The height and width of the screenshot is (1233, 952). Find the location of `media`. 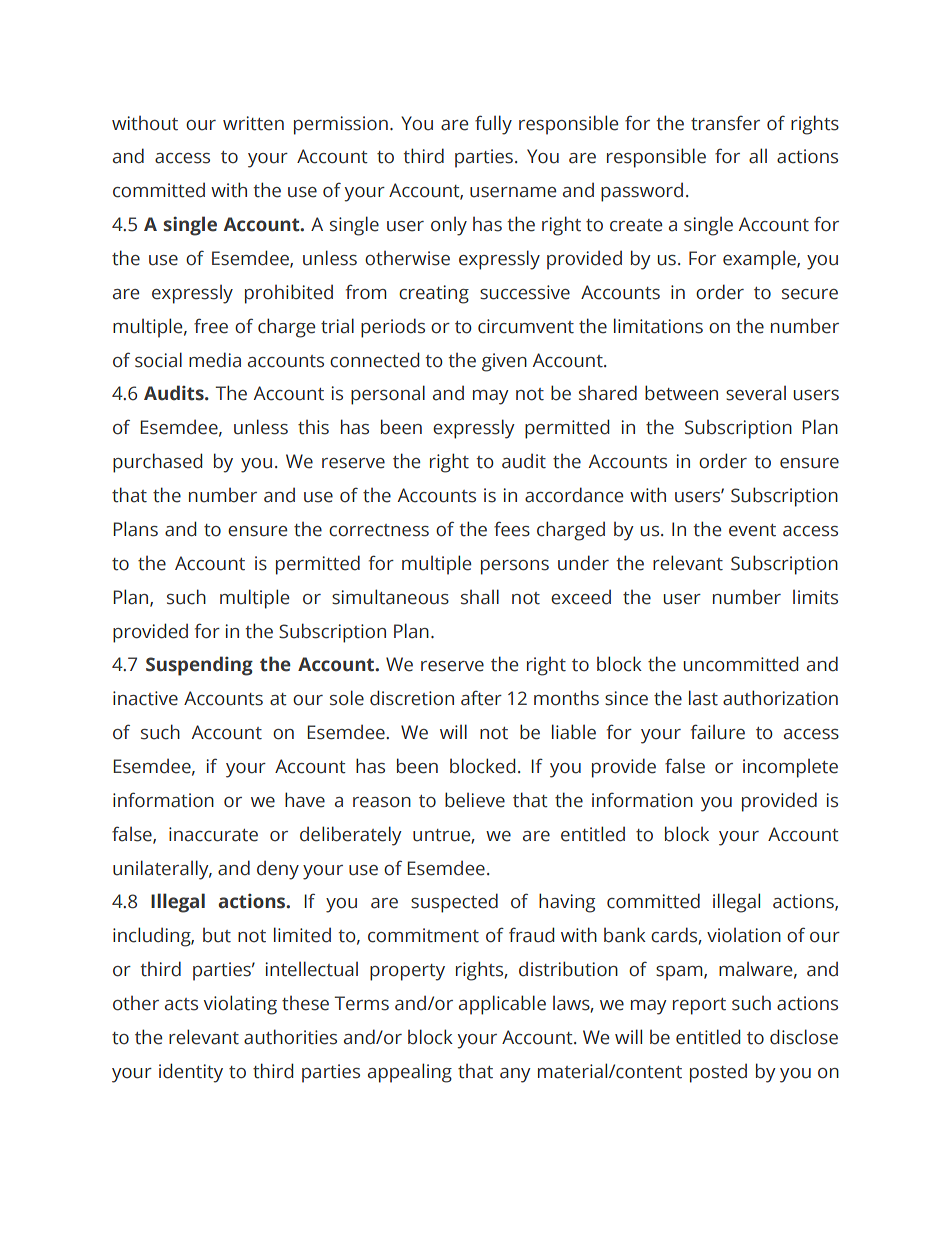

media is located at coordinates (215, 360).
